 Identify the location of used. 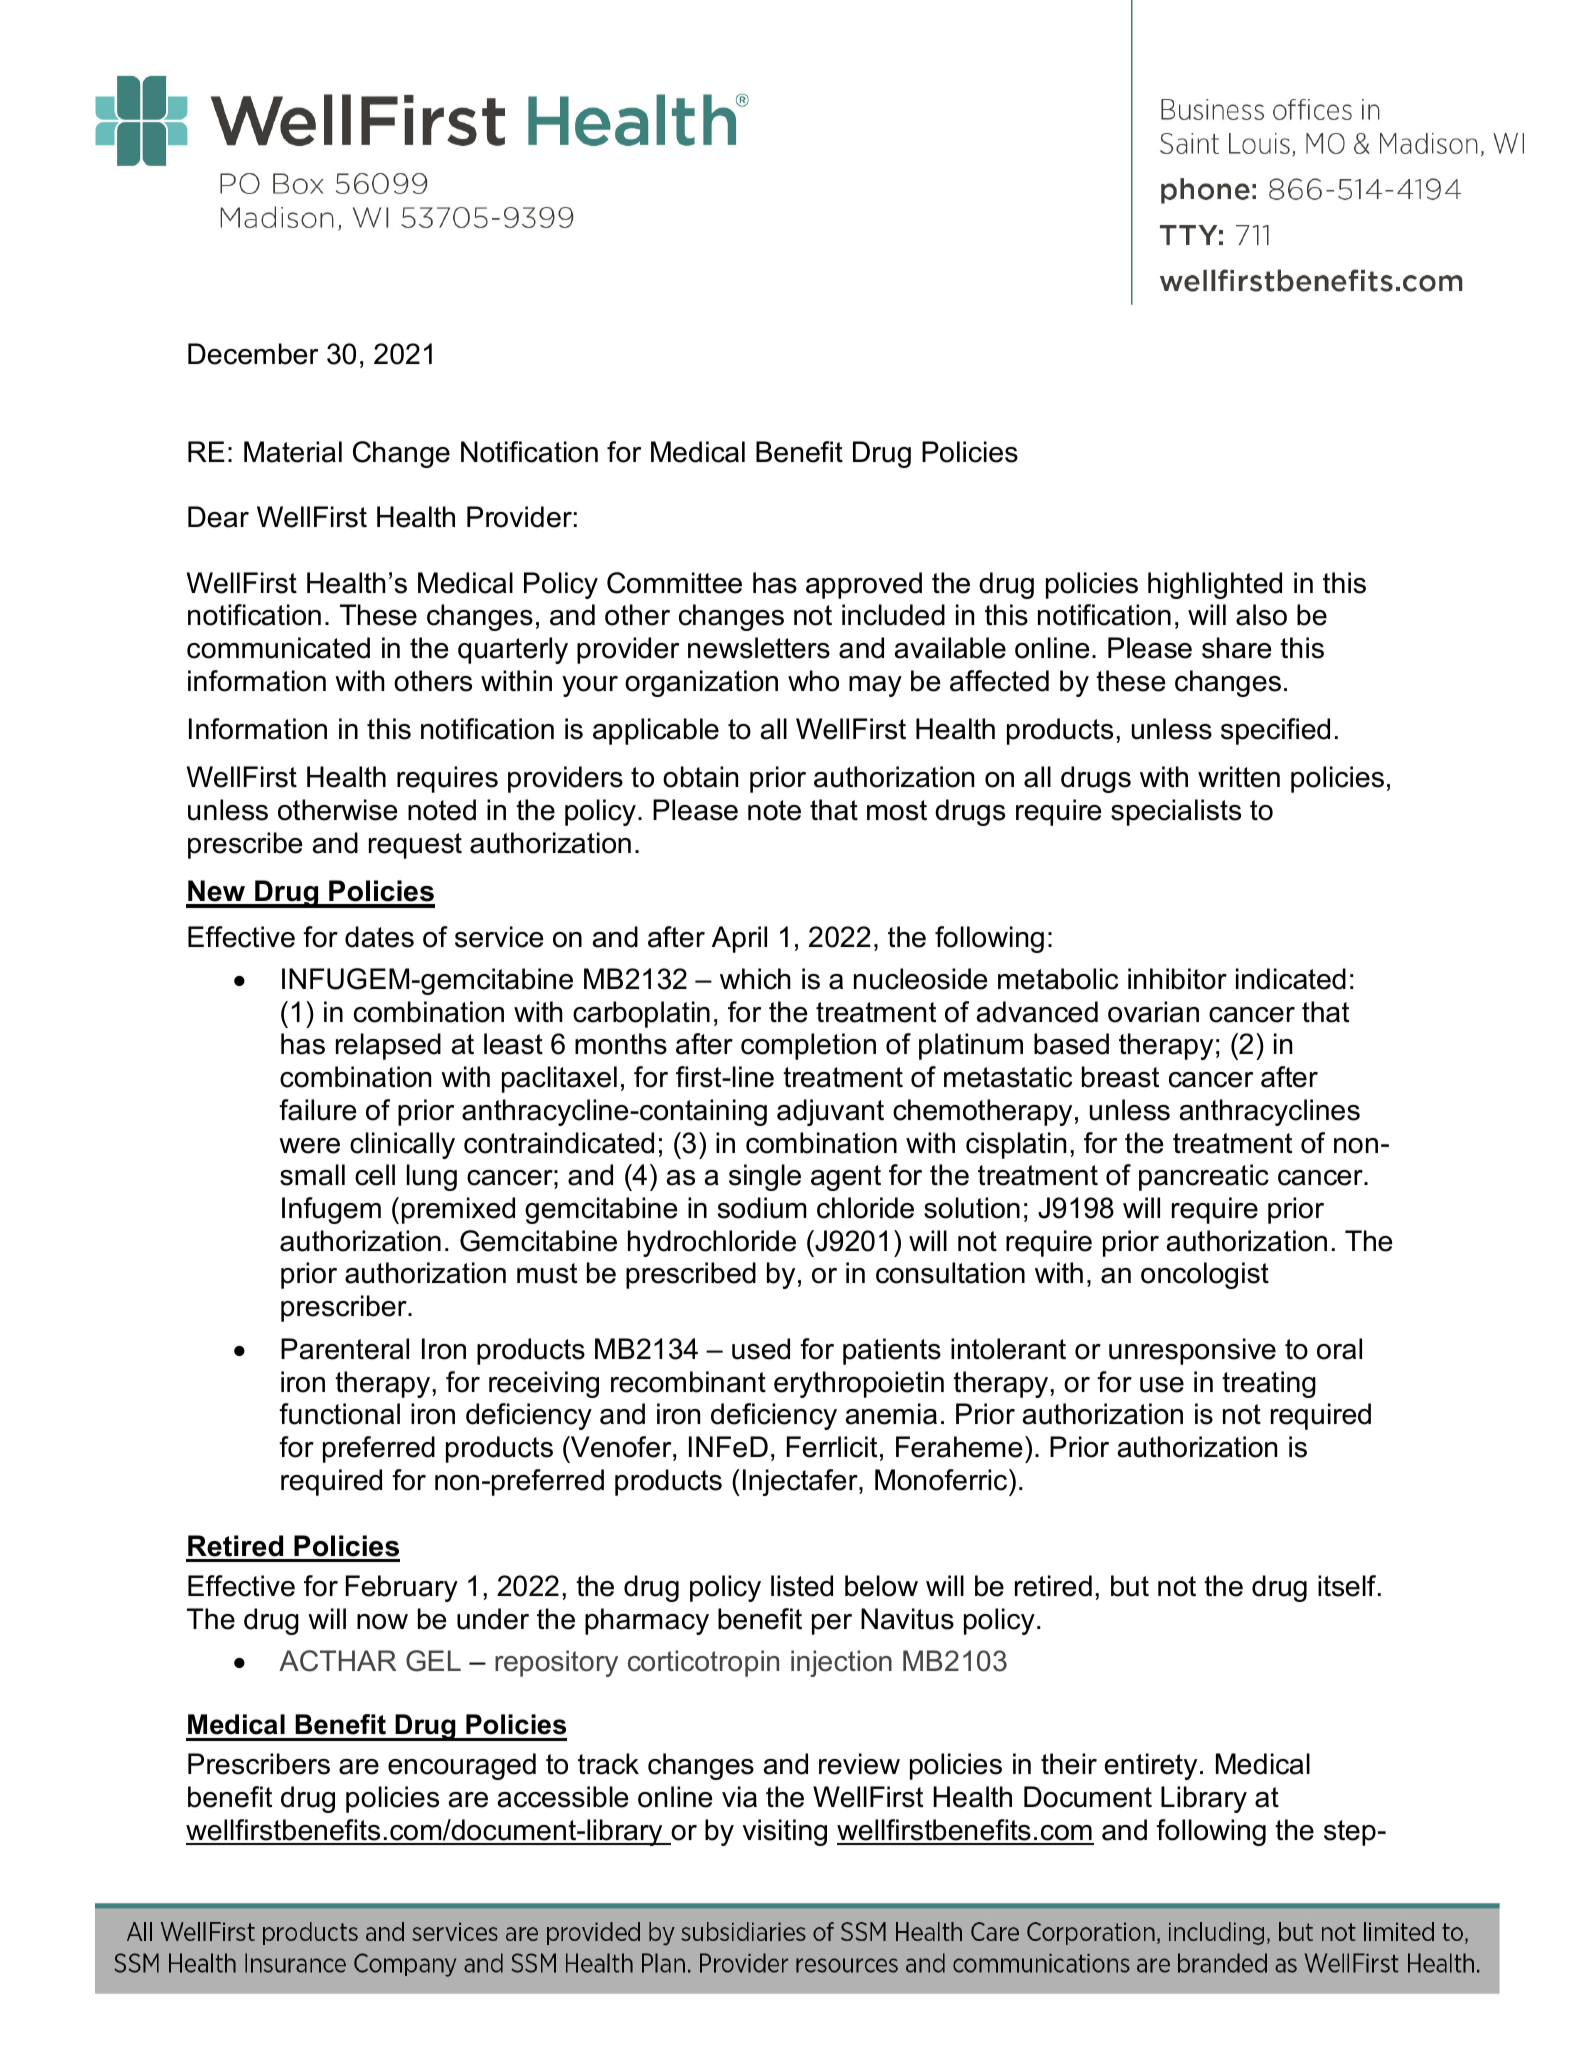
(761, 1349).
